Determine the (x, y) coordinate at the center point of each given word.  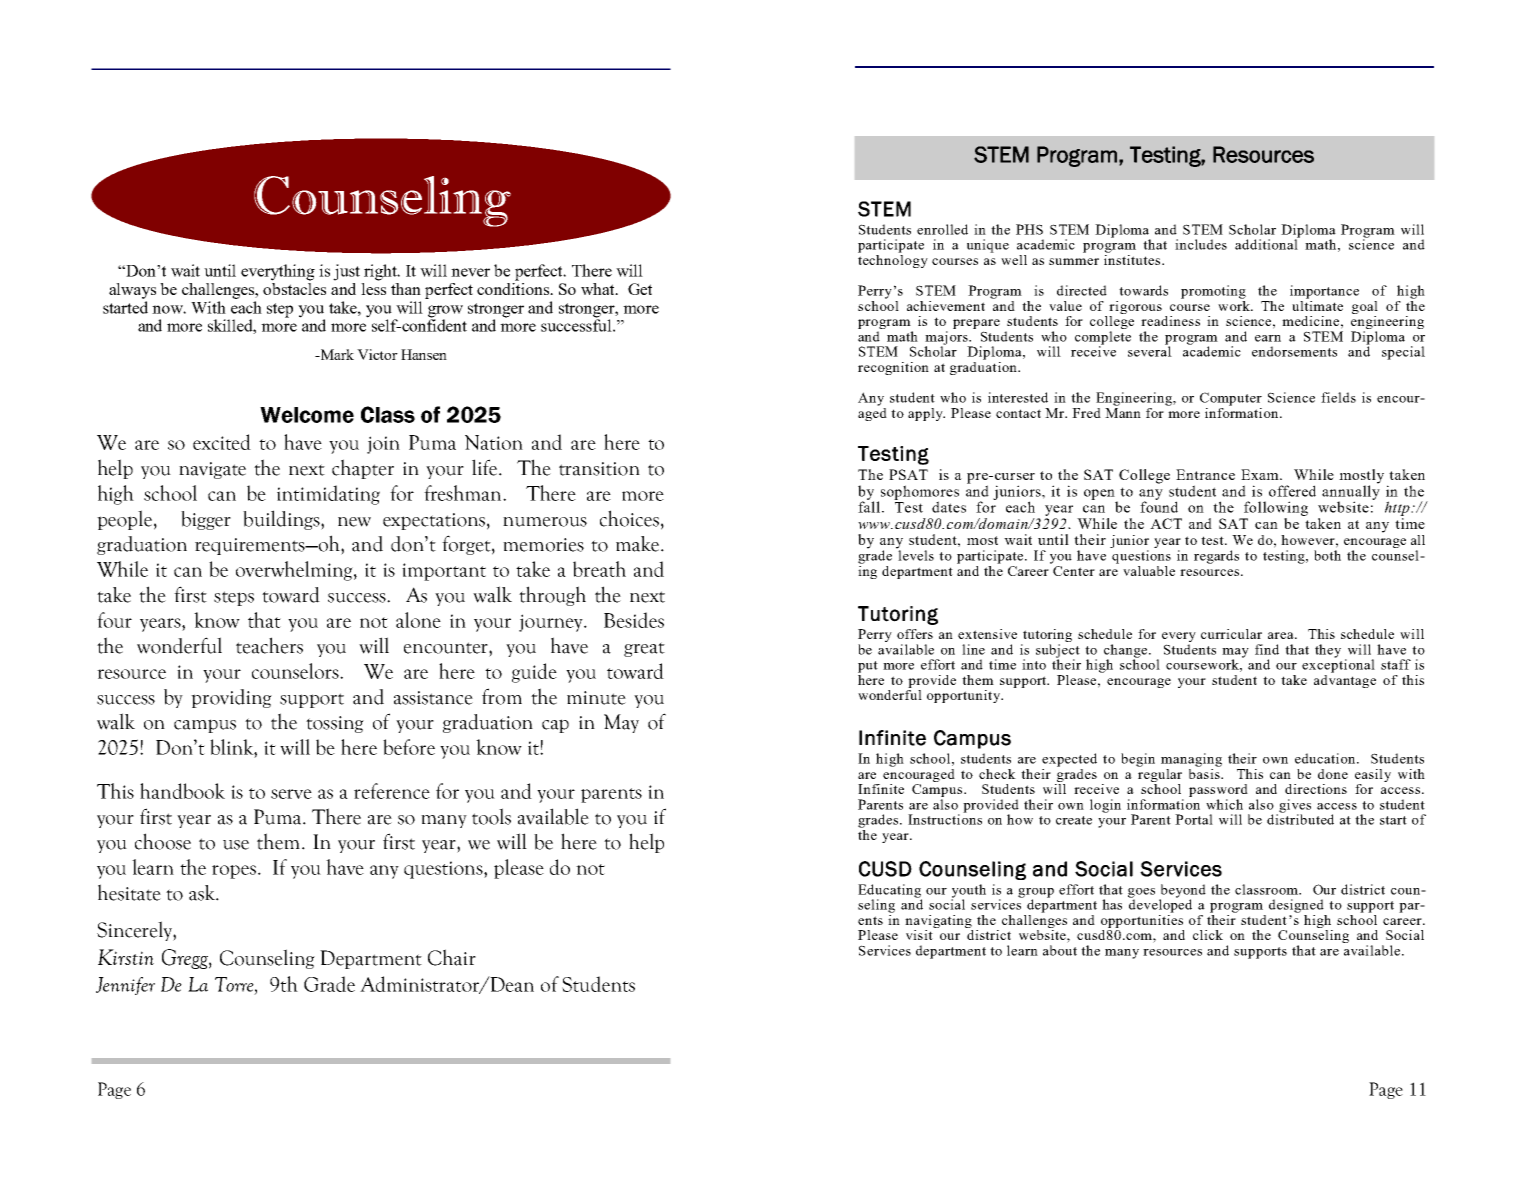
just (346, 272)
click (1208, 935)
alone (418, 620)
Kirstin (126, 957)
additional (1267, 243)
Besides (634, 620)
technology (893, 260)
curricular (1231, 634)
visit (920, 933)
